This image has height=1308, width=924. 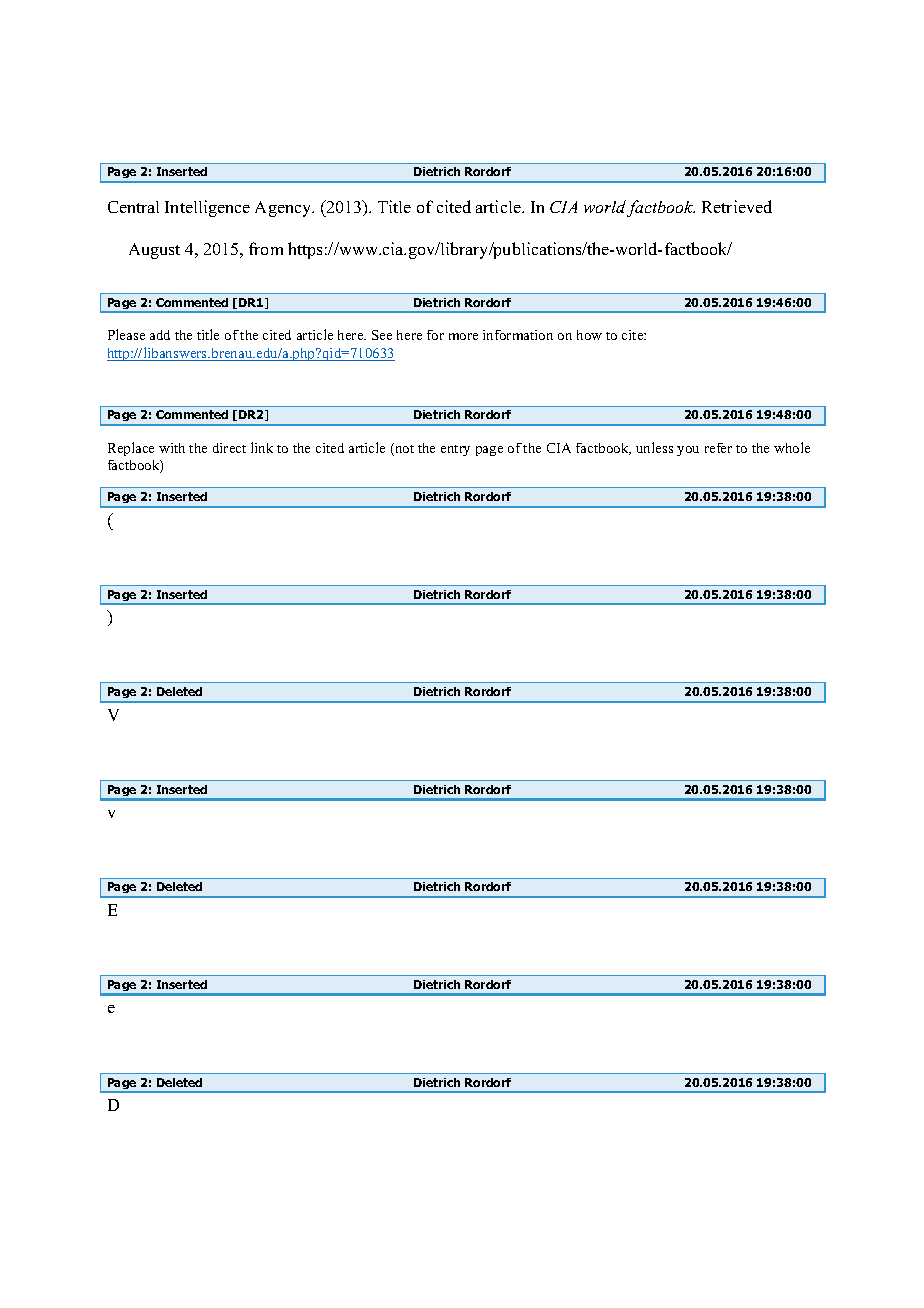 What do you see at coordinates (518, 335) in the image?
I see `information` at bounding box center [518, 335].
